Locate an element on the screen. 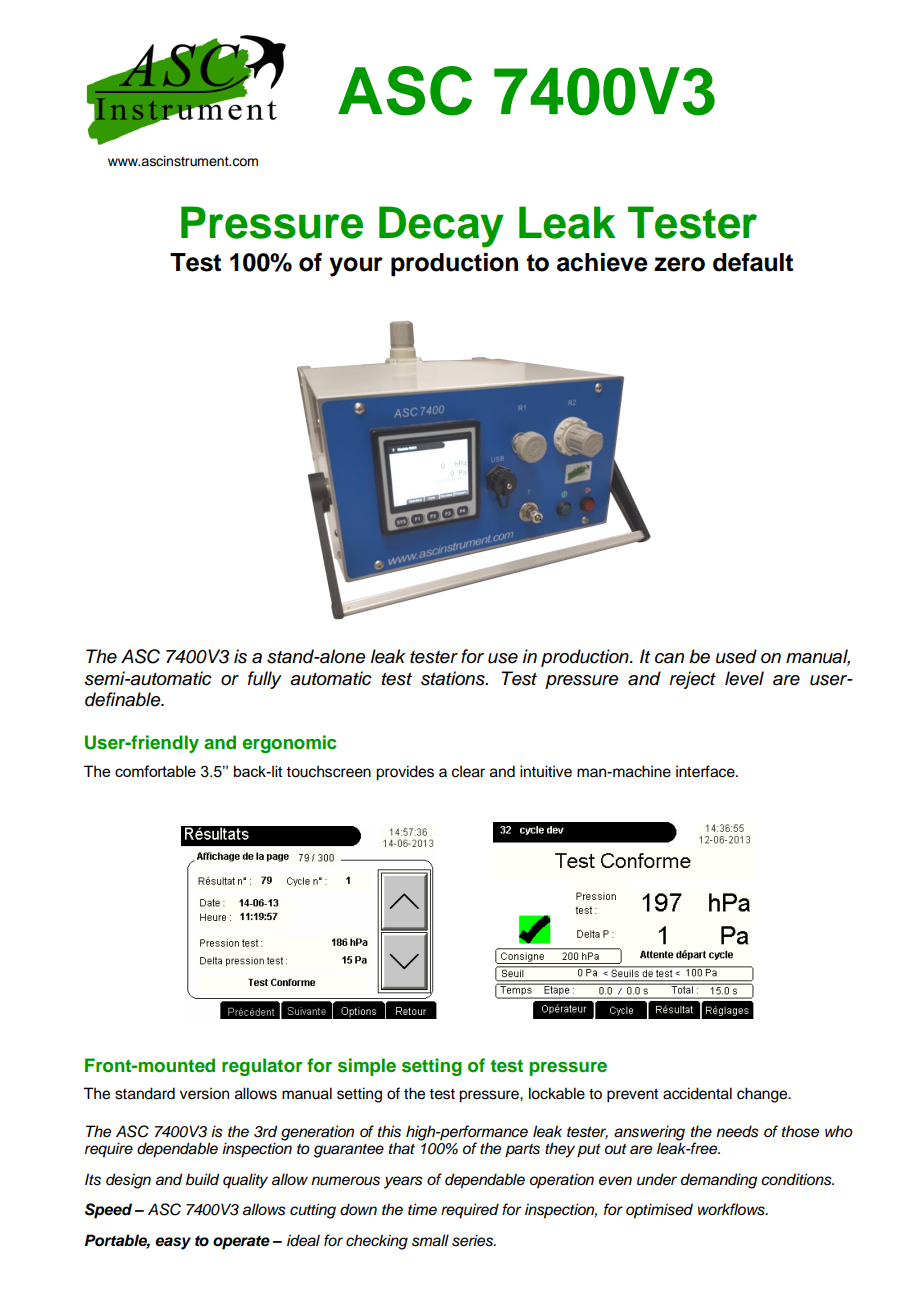 The image size is (924, 1308). default is located at coordinates (753, 262).
